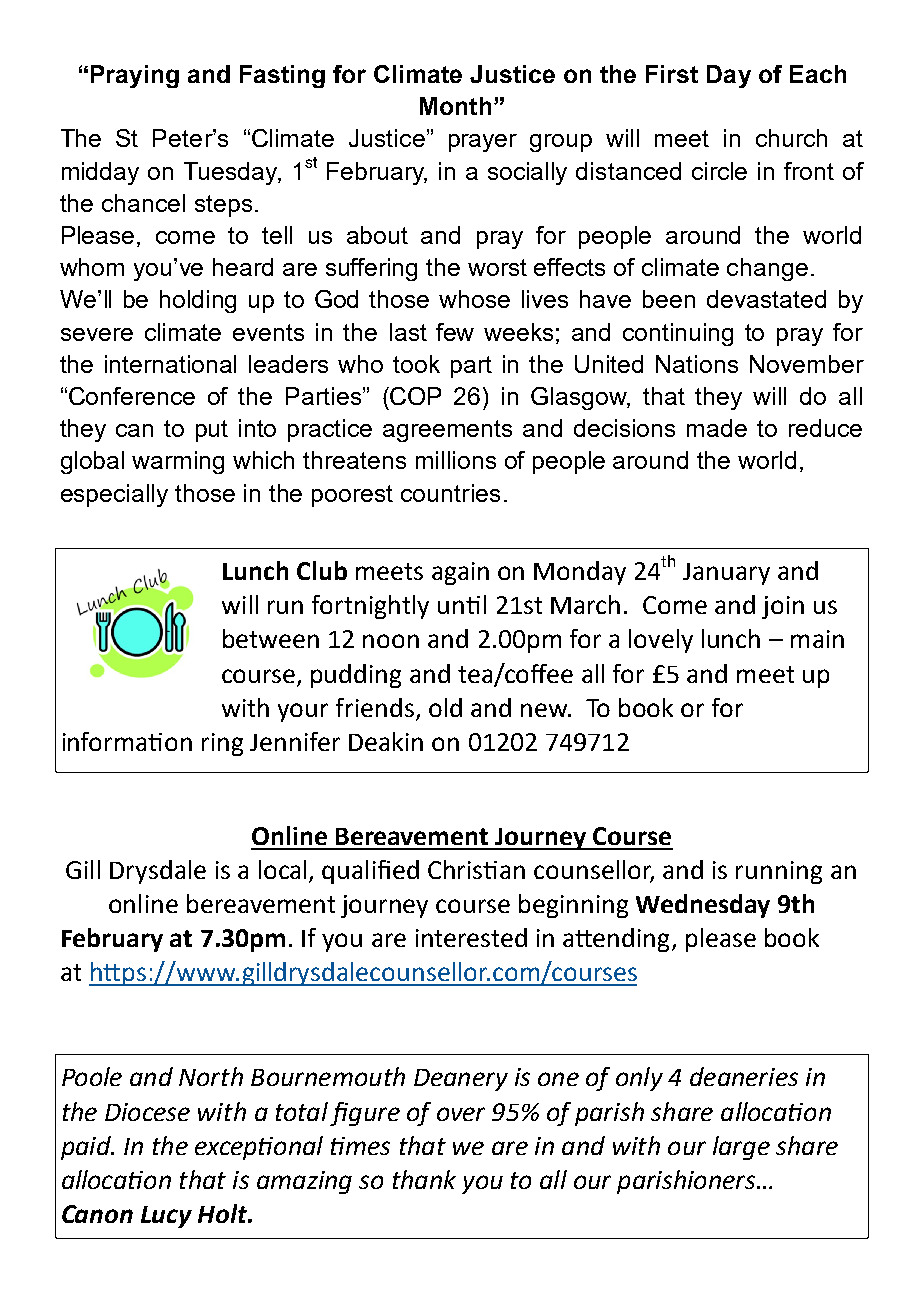  What do you see at coordinates (791, 138) in the document?
I see `church` at bounding box center [791, 138].
